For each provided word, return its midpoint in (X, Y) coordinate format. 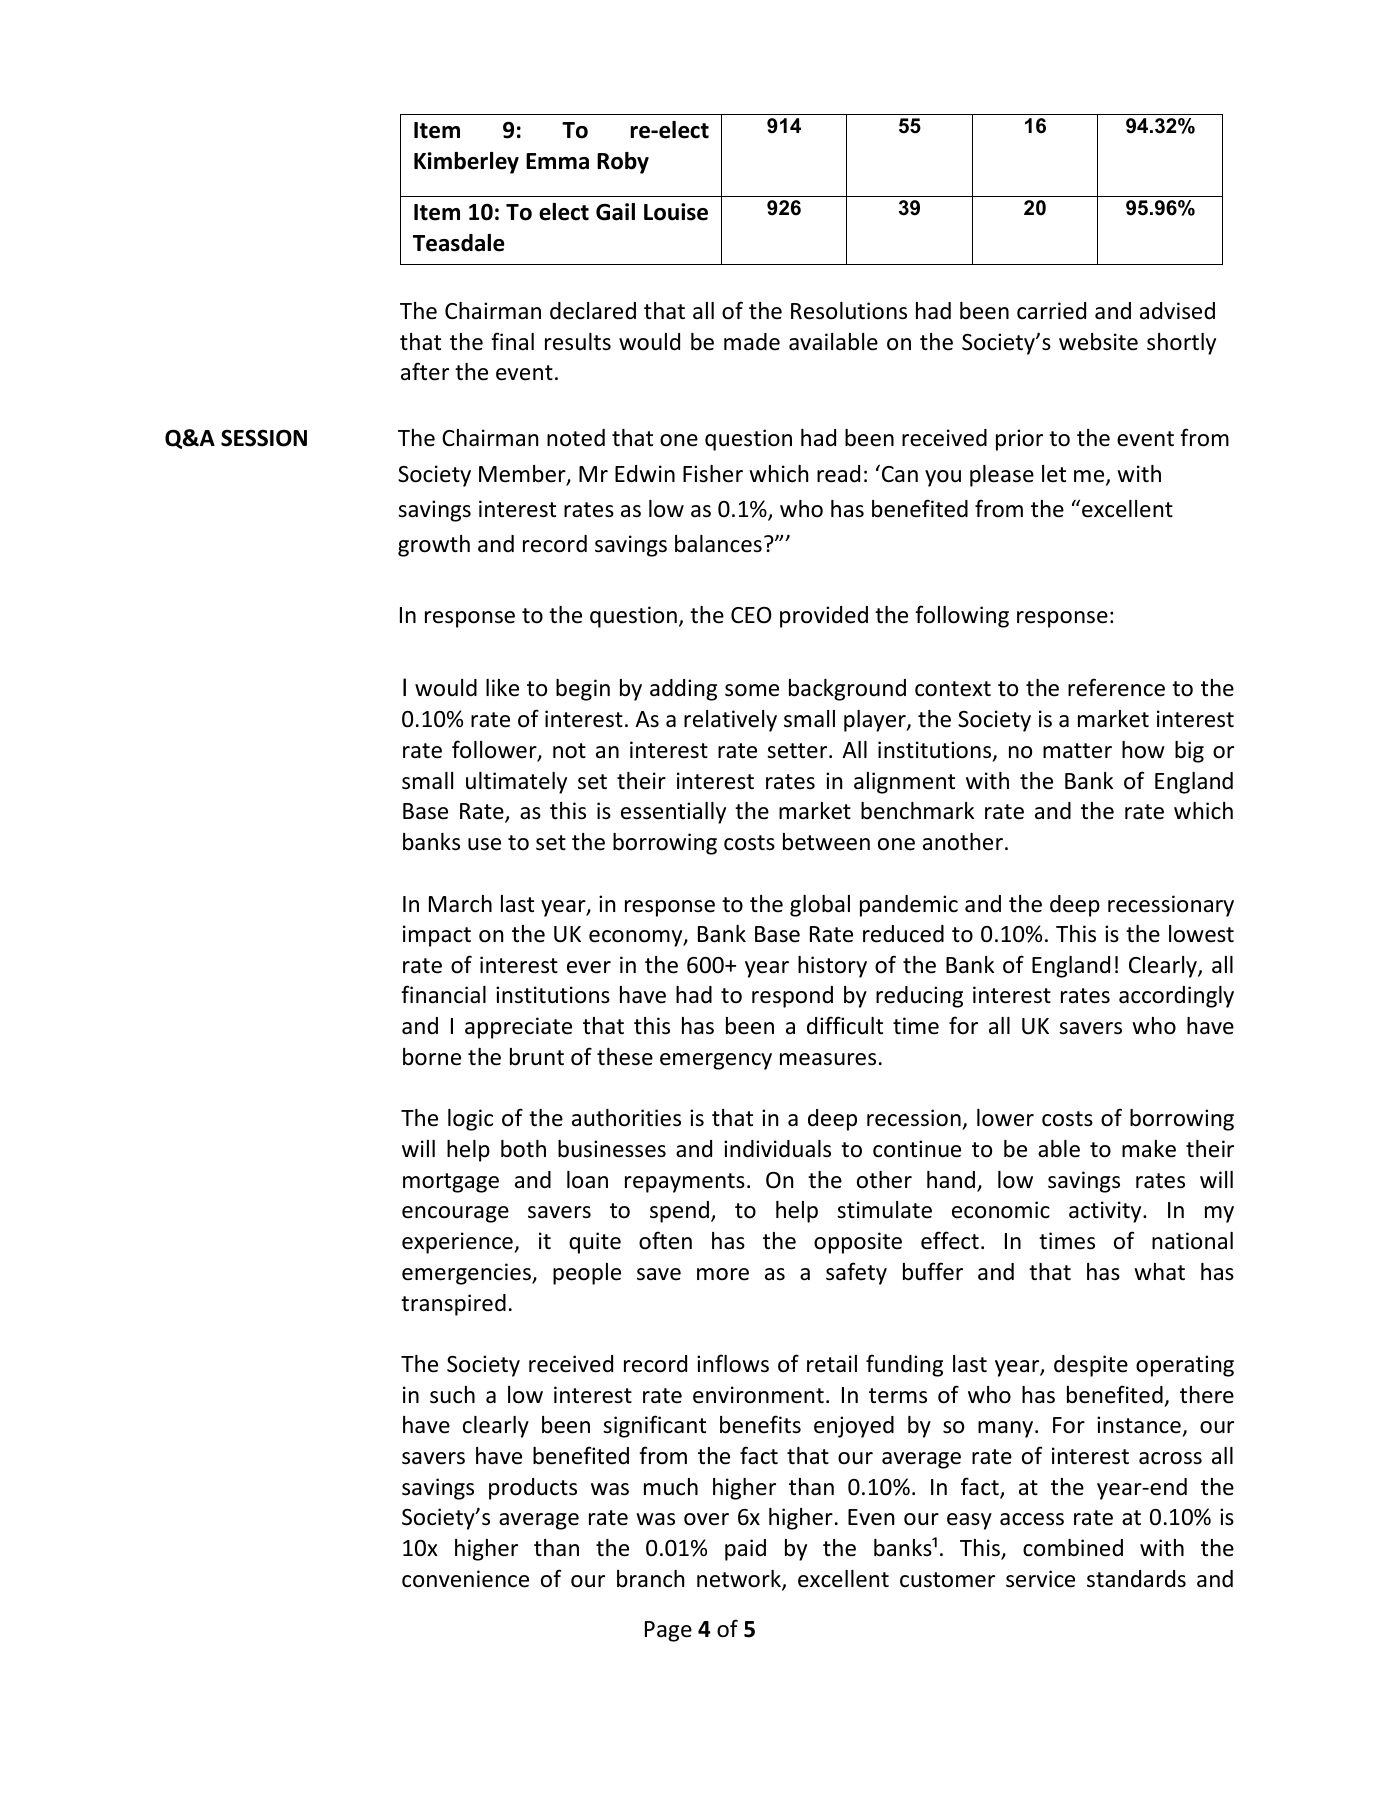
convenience (465, 1579)
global (820, 906)
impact (437, 936)
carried (1051, 311)
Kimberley (466, 163)
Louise (676, 212)
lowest (1201, 934)
